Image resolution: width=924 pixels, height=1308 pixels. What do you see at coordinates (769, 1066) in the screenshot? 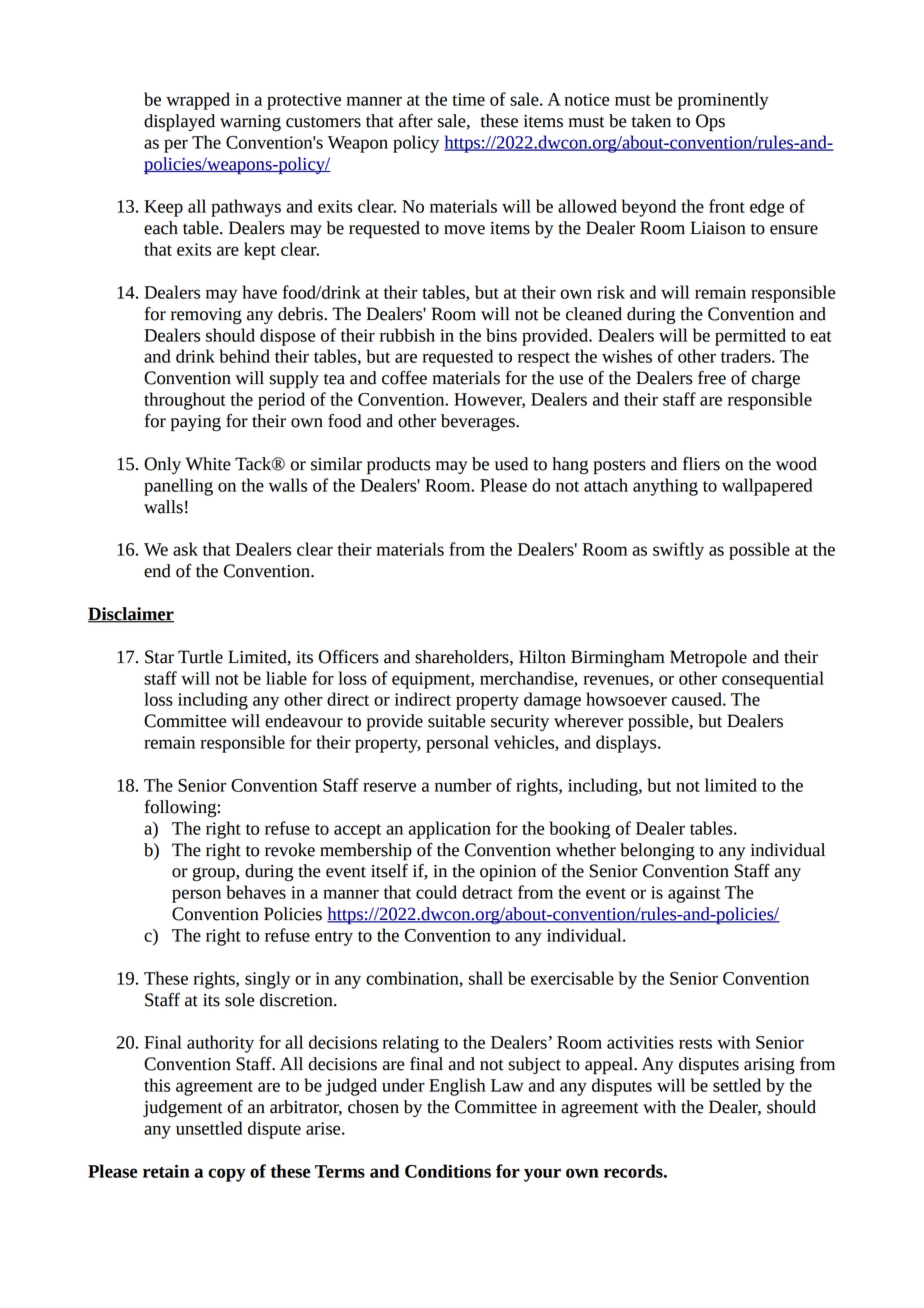
I see `arising` at bounding box center [769, 1066].
